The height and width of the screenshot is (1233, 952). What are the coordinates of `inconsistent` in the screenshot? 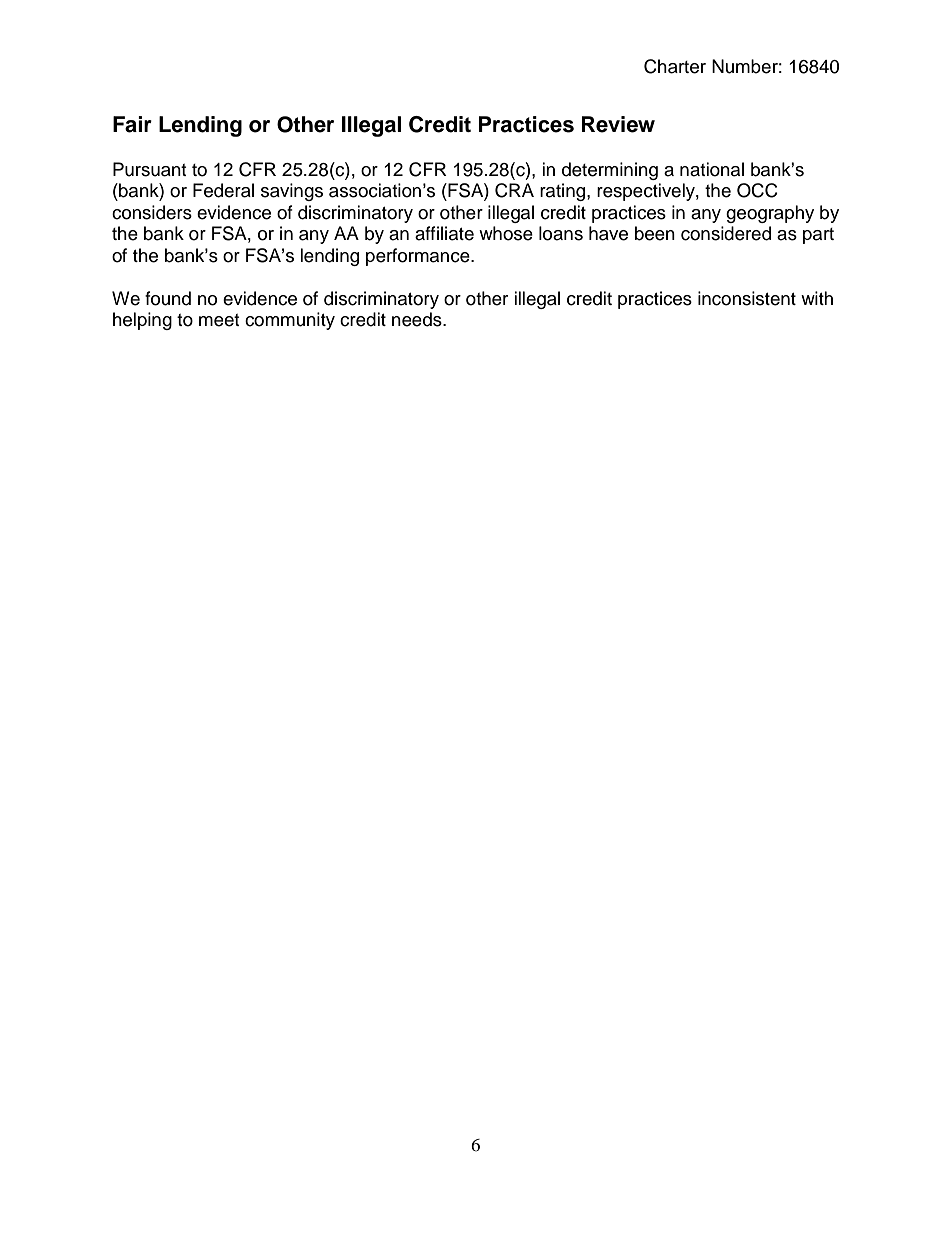 It's located at (747, 298).
